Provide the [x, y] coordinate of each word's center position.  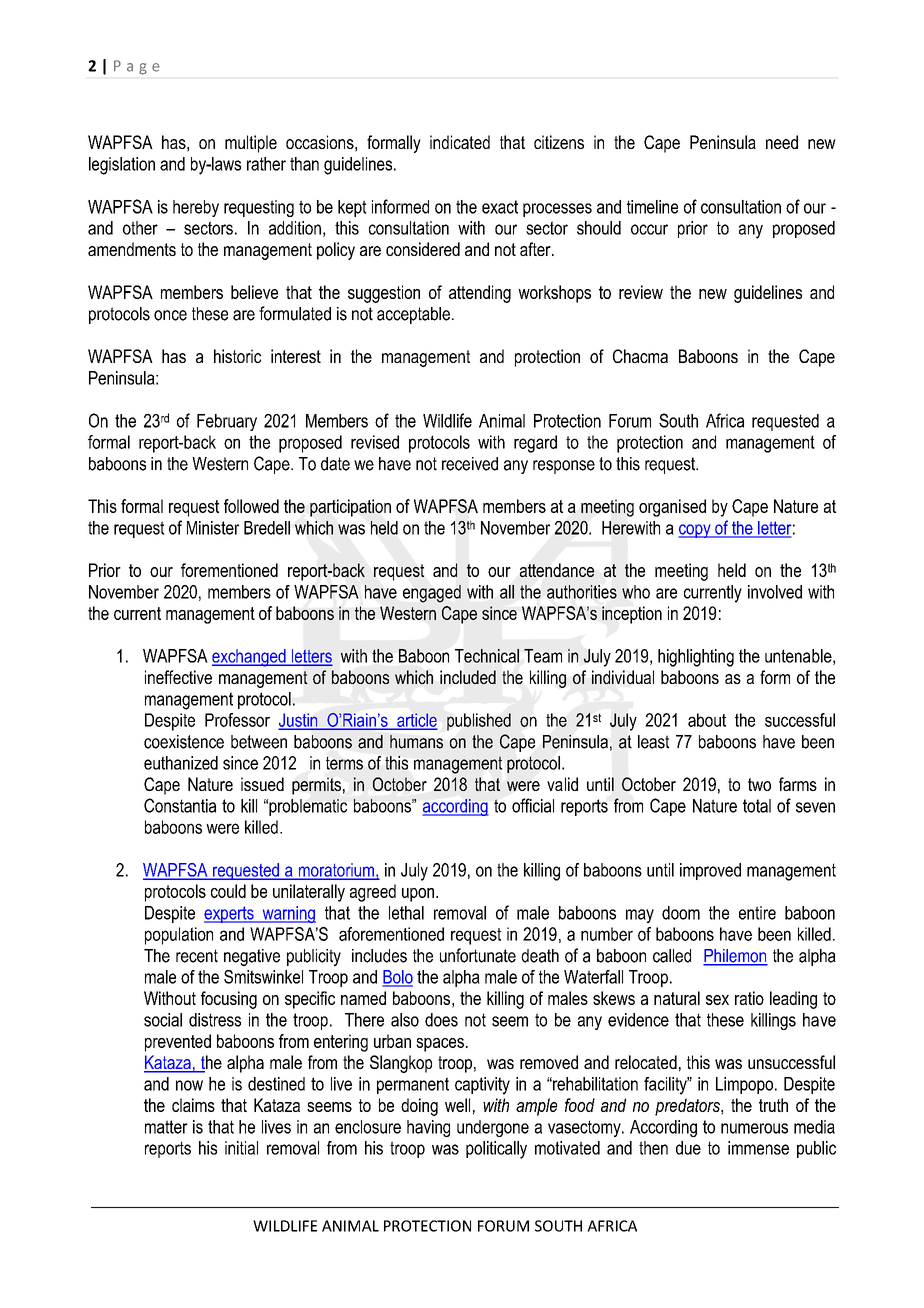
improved [710, 871]
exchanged [250, 658]
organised [672, 508]
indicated [460, 142]
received [470, 464]
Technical [487, 656]
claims [193, 1105]
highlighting [696, 658]
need [782, 142]
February [227, 422]
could [228, 891]
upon [418, 895]
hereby [196, 208]
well [457, 1105]
